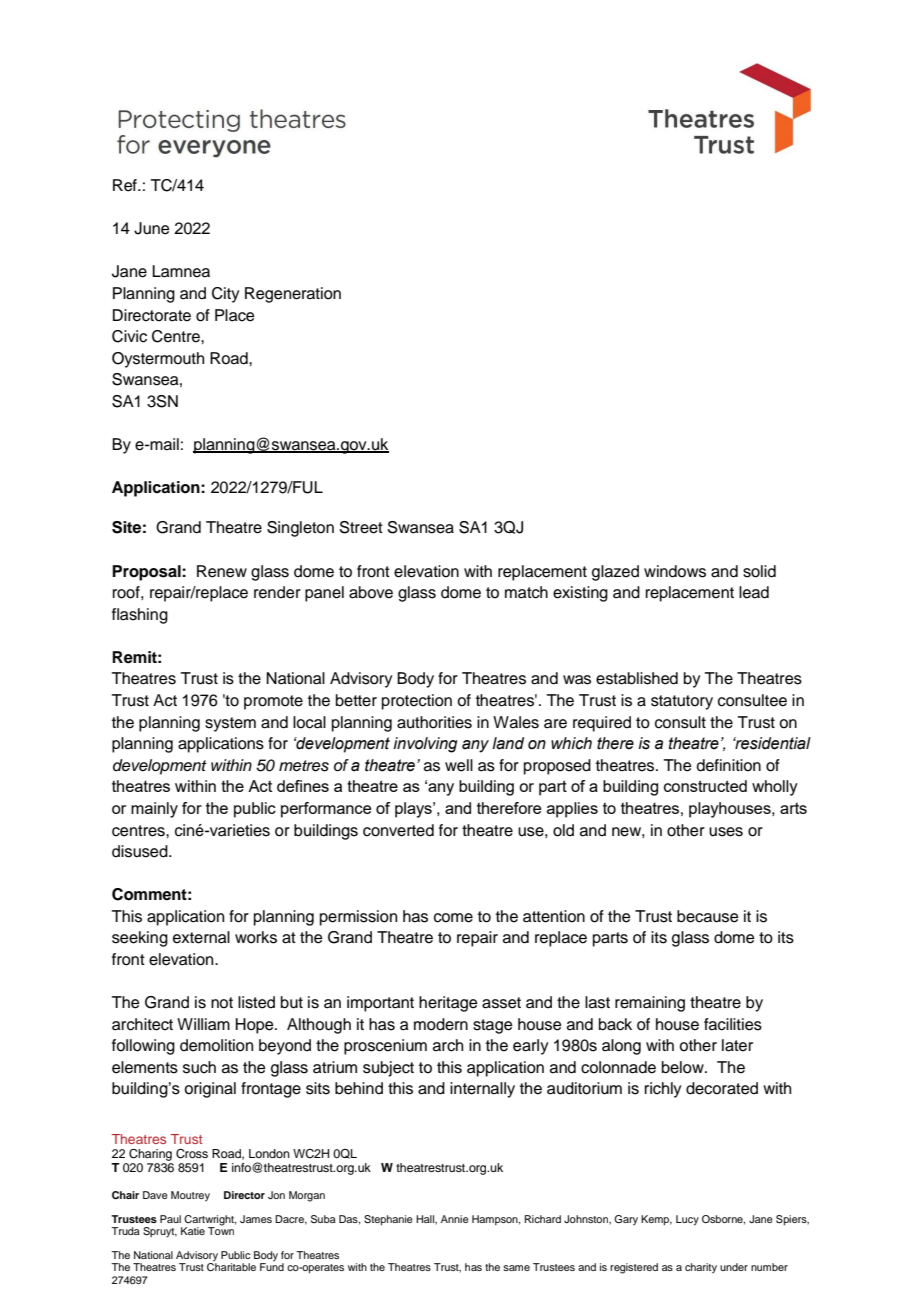  What do you see at coordinates (675, 571) in the page?
I see `windows` at bounding box center [675, 571].
